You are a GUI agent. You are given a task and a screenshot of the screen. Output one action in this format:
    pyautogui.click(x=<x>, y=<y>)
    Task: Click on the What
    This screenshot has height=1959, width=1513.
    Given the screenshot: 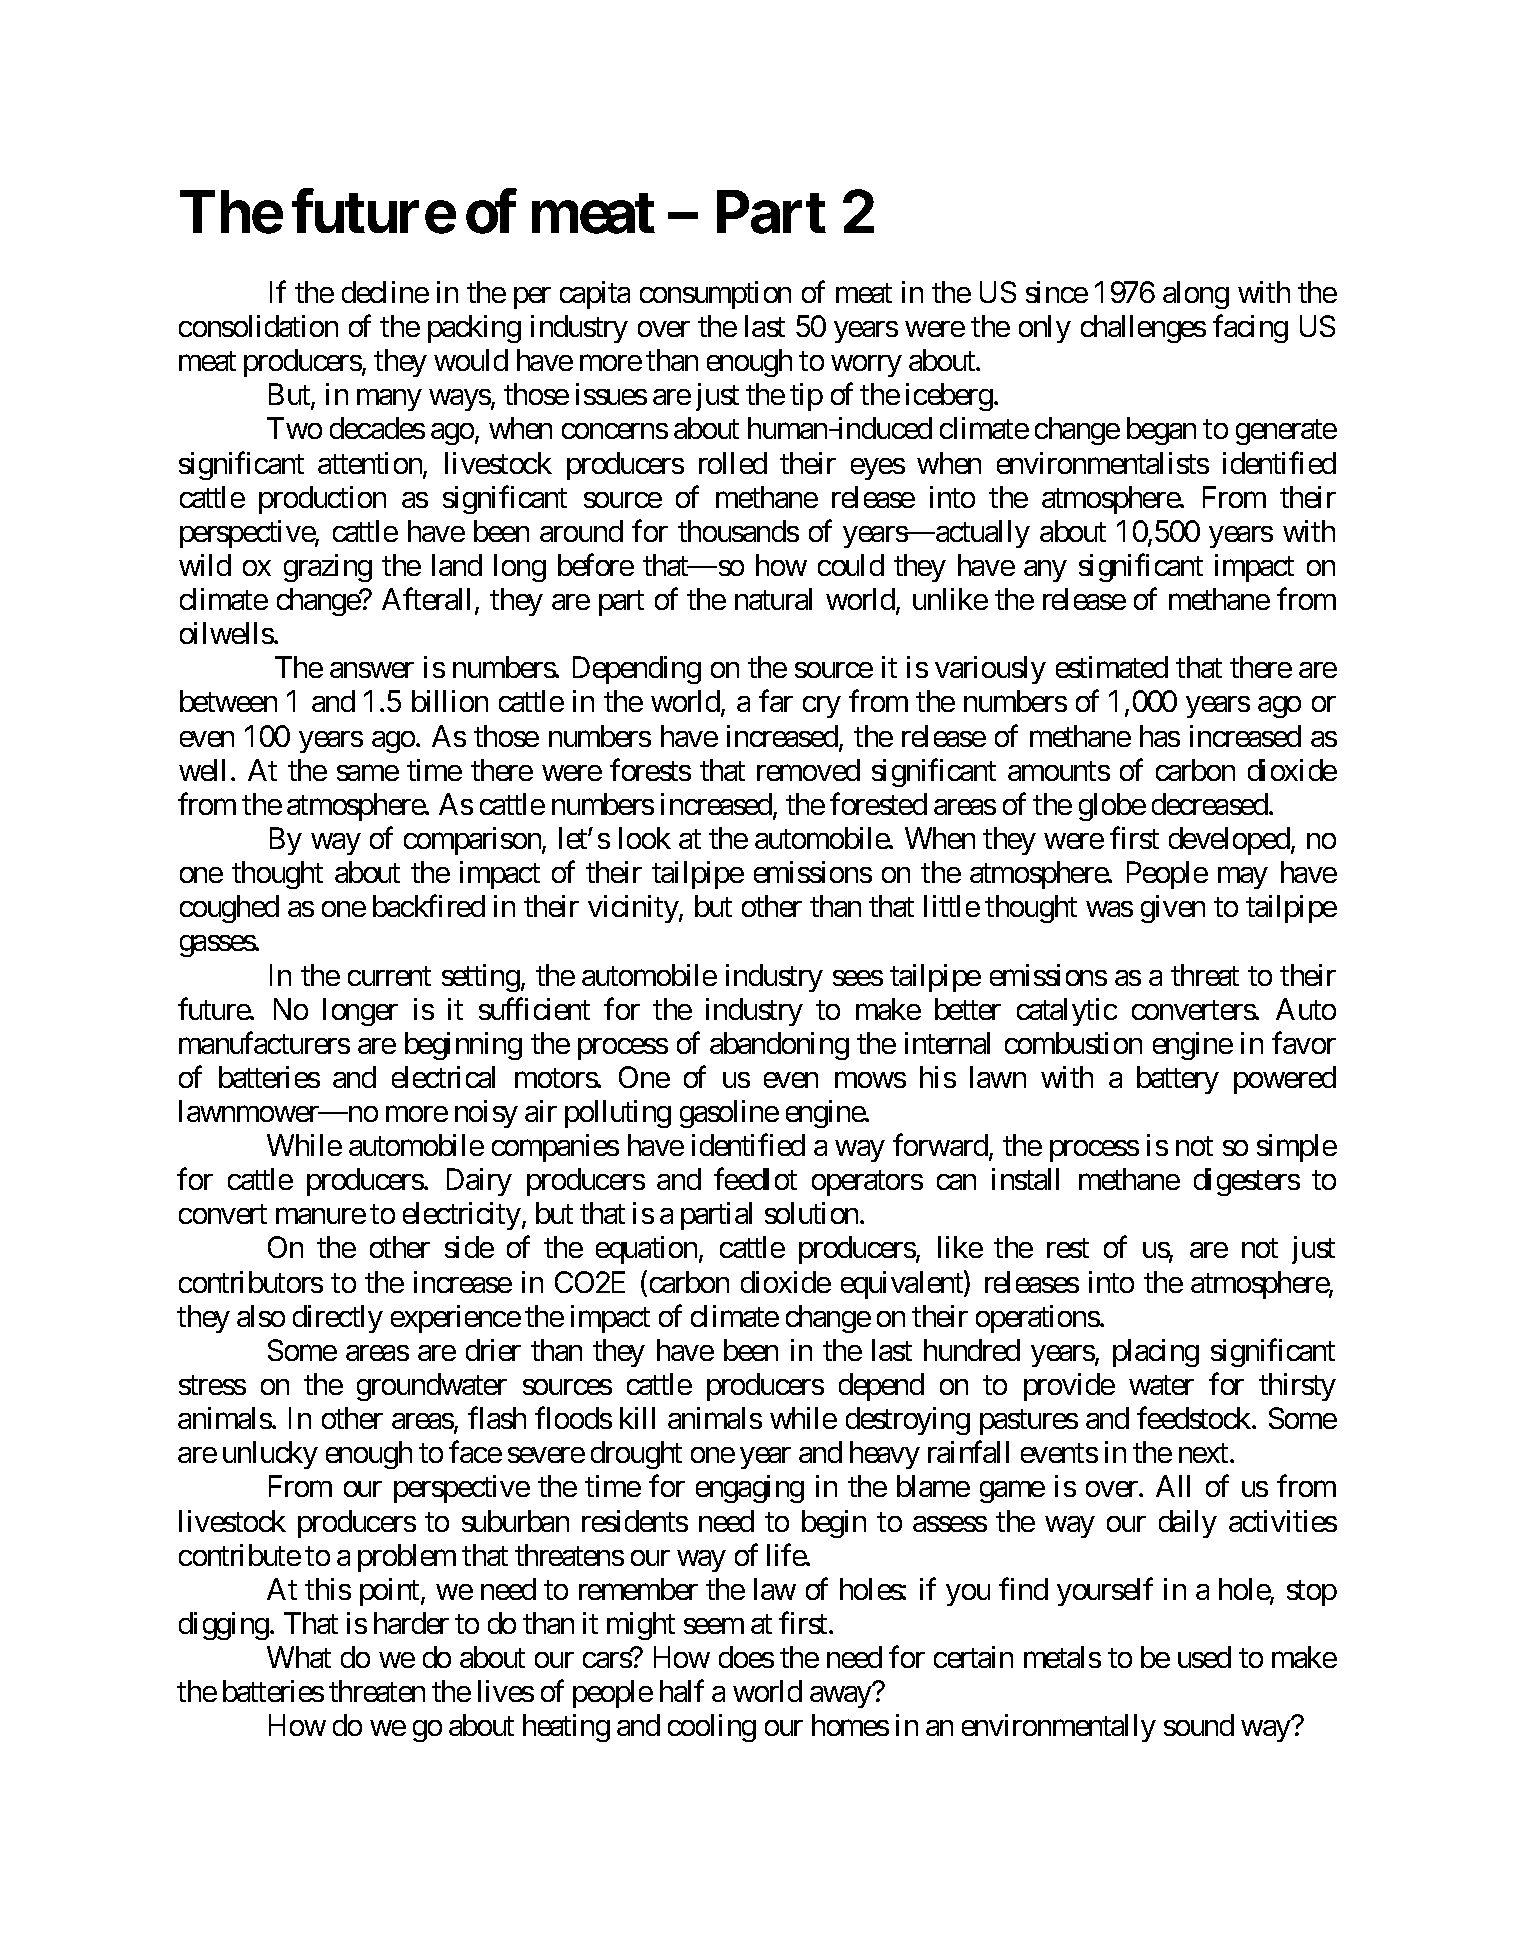 What is the action you would take?
    pyautogui.click(x=299, y=1657)
